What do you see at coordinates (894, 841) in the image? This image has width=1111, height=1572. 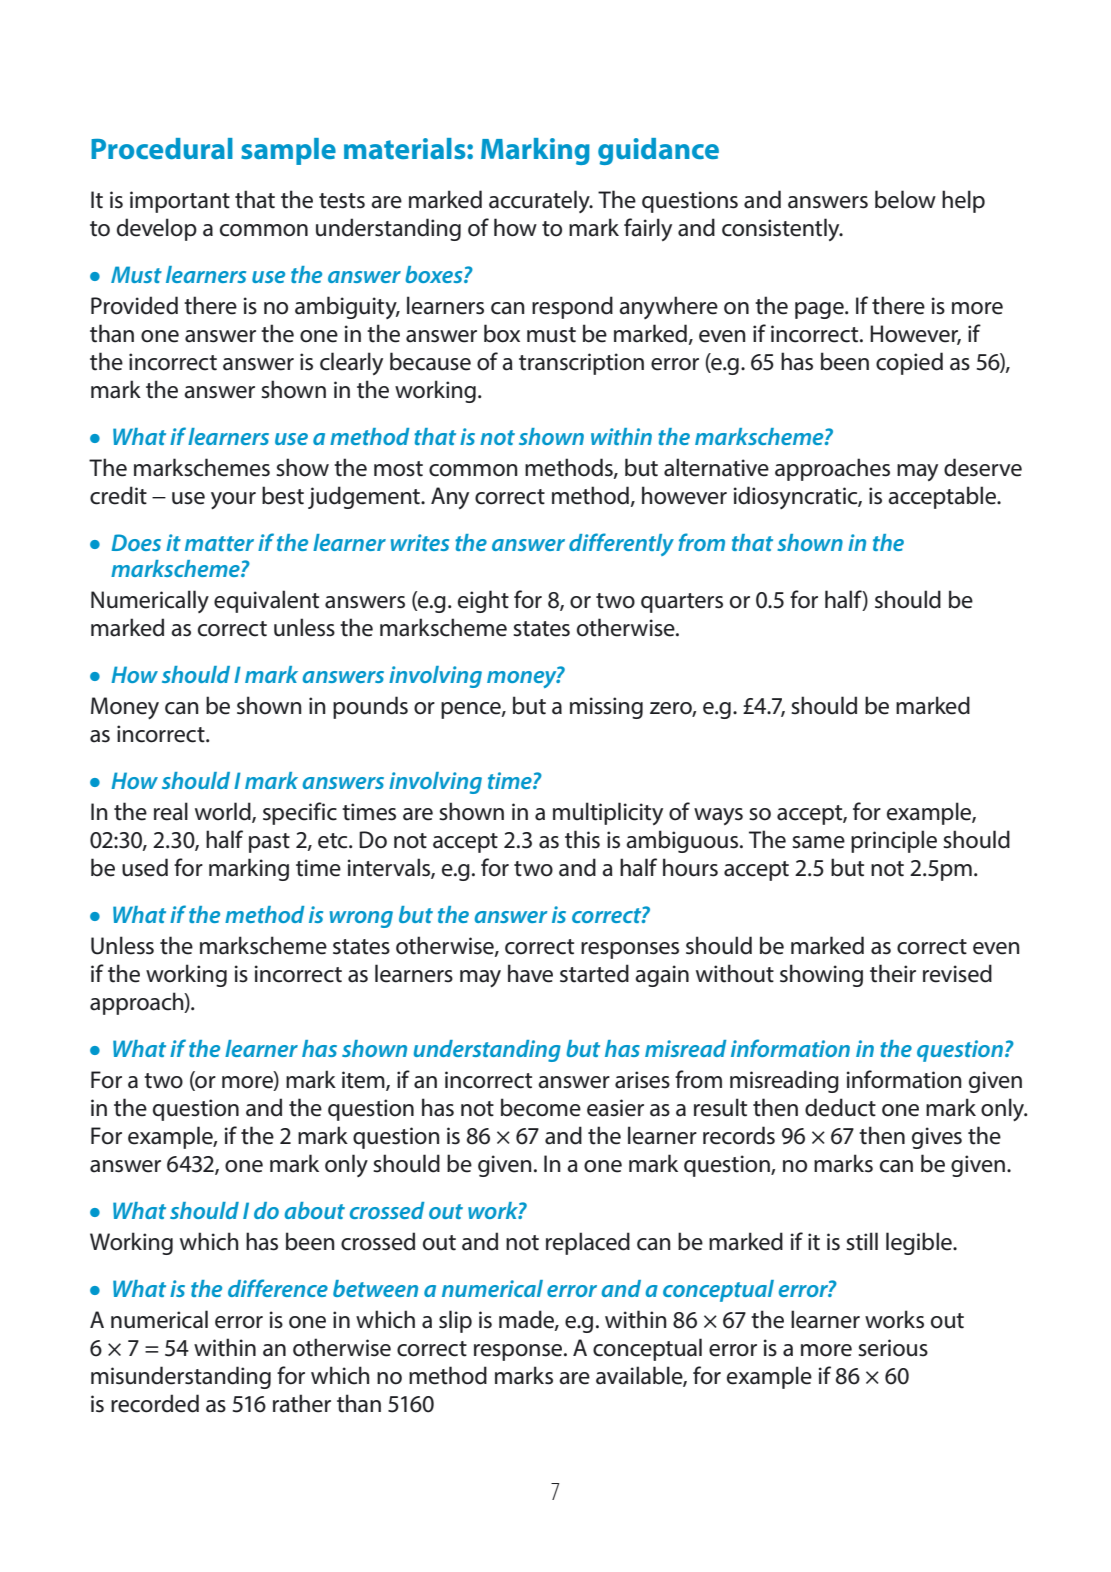 I see `principle` at bounding box center [894, 841].
